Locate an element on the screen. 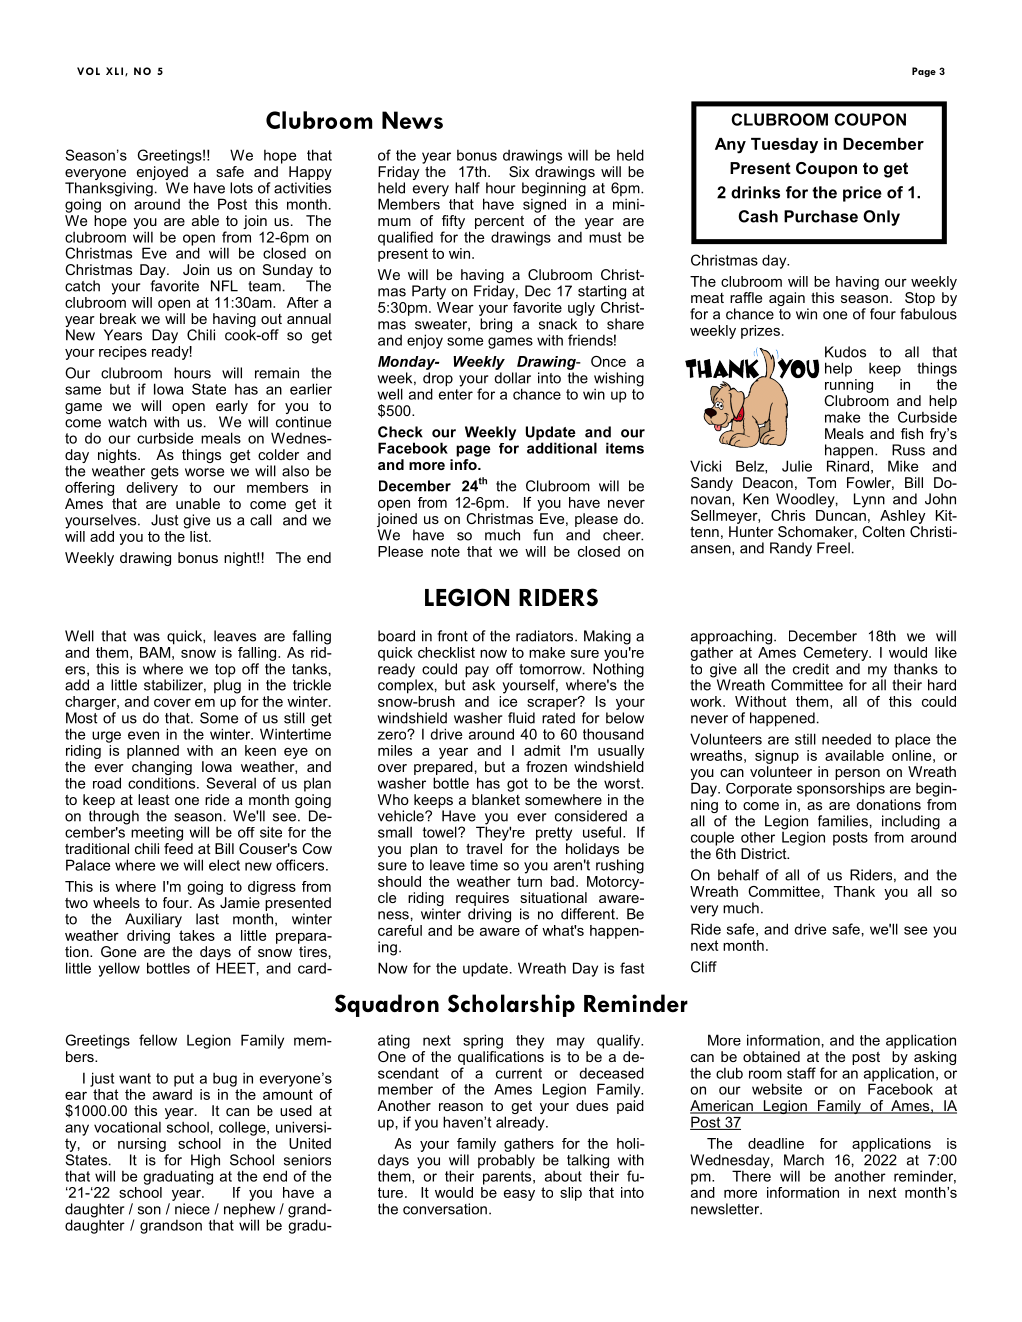 Image resolution: width=1022 pixels, height=1322 pixels. price is located at coordinates (862, 194).
